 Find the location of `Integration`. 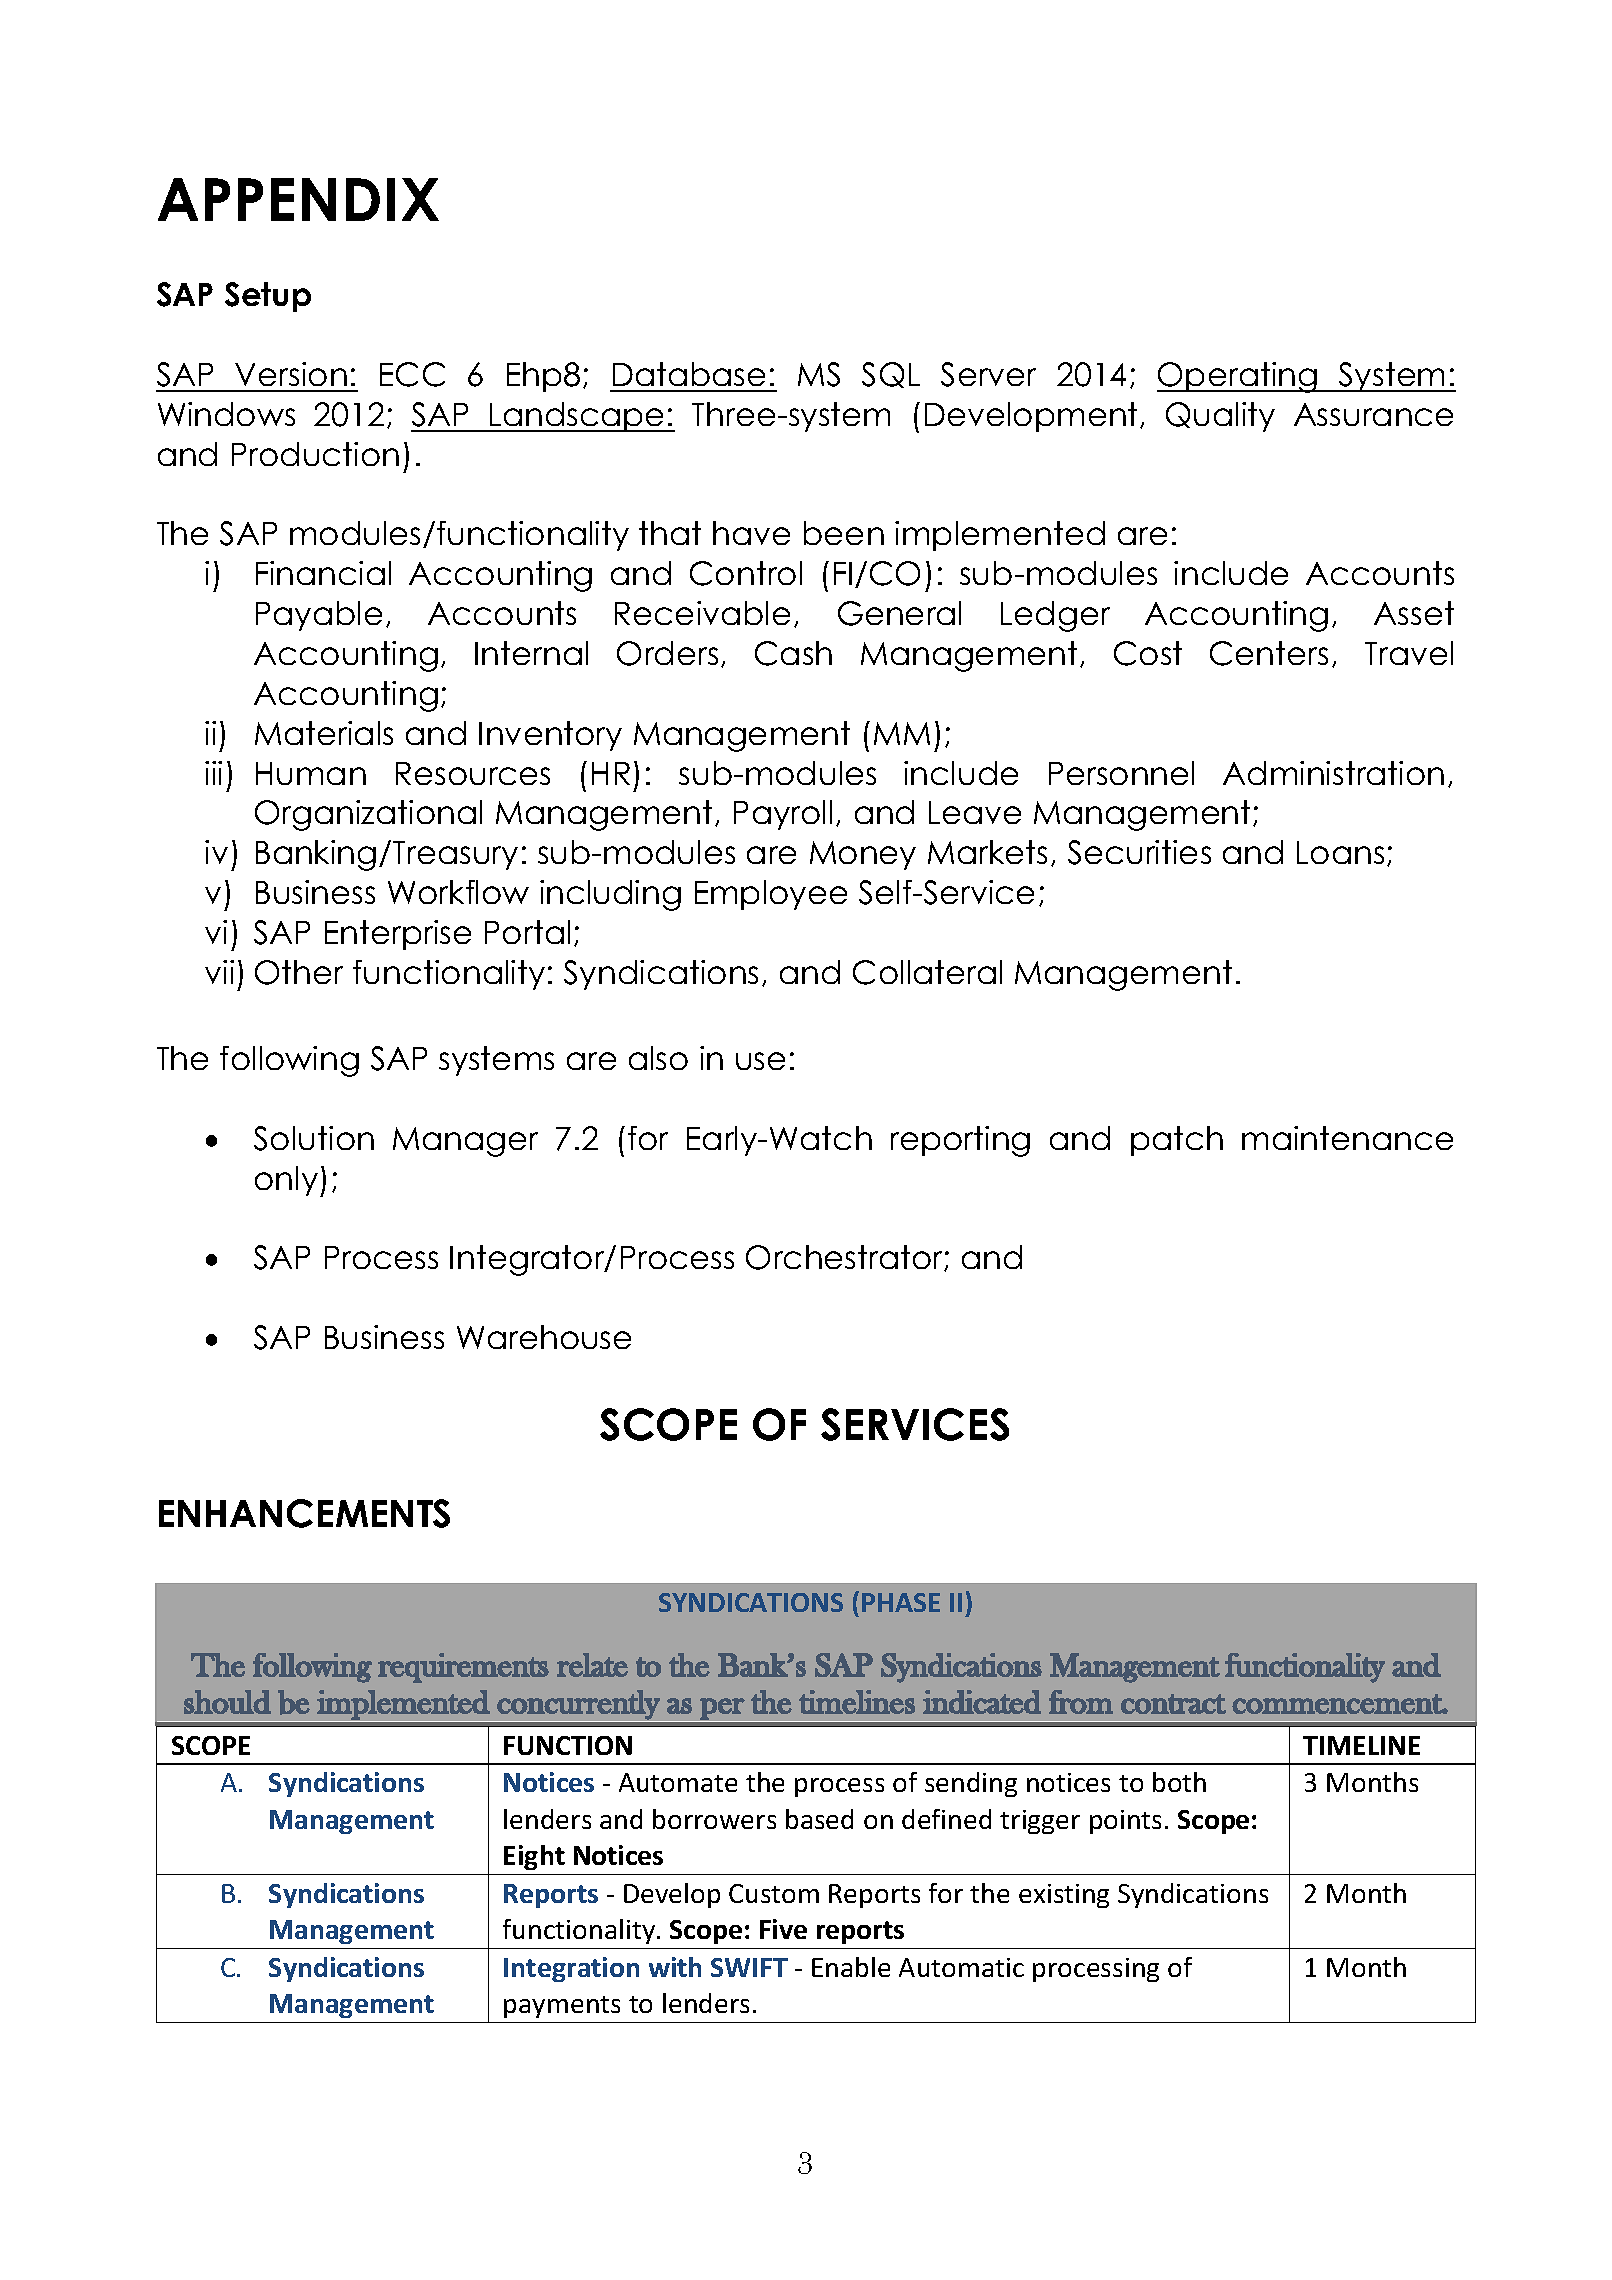

Integration is located at coordinates (571, 1969).
